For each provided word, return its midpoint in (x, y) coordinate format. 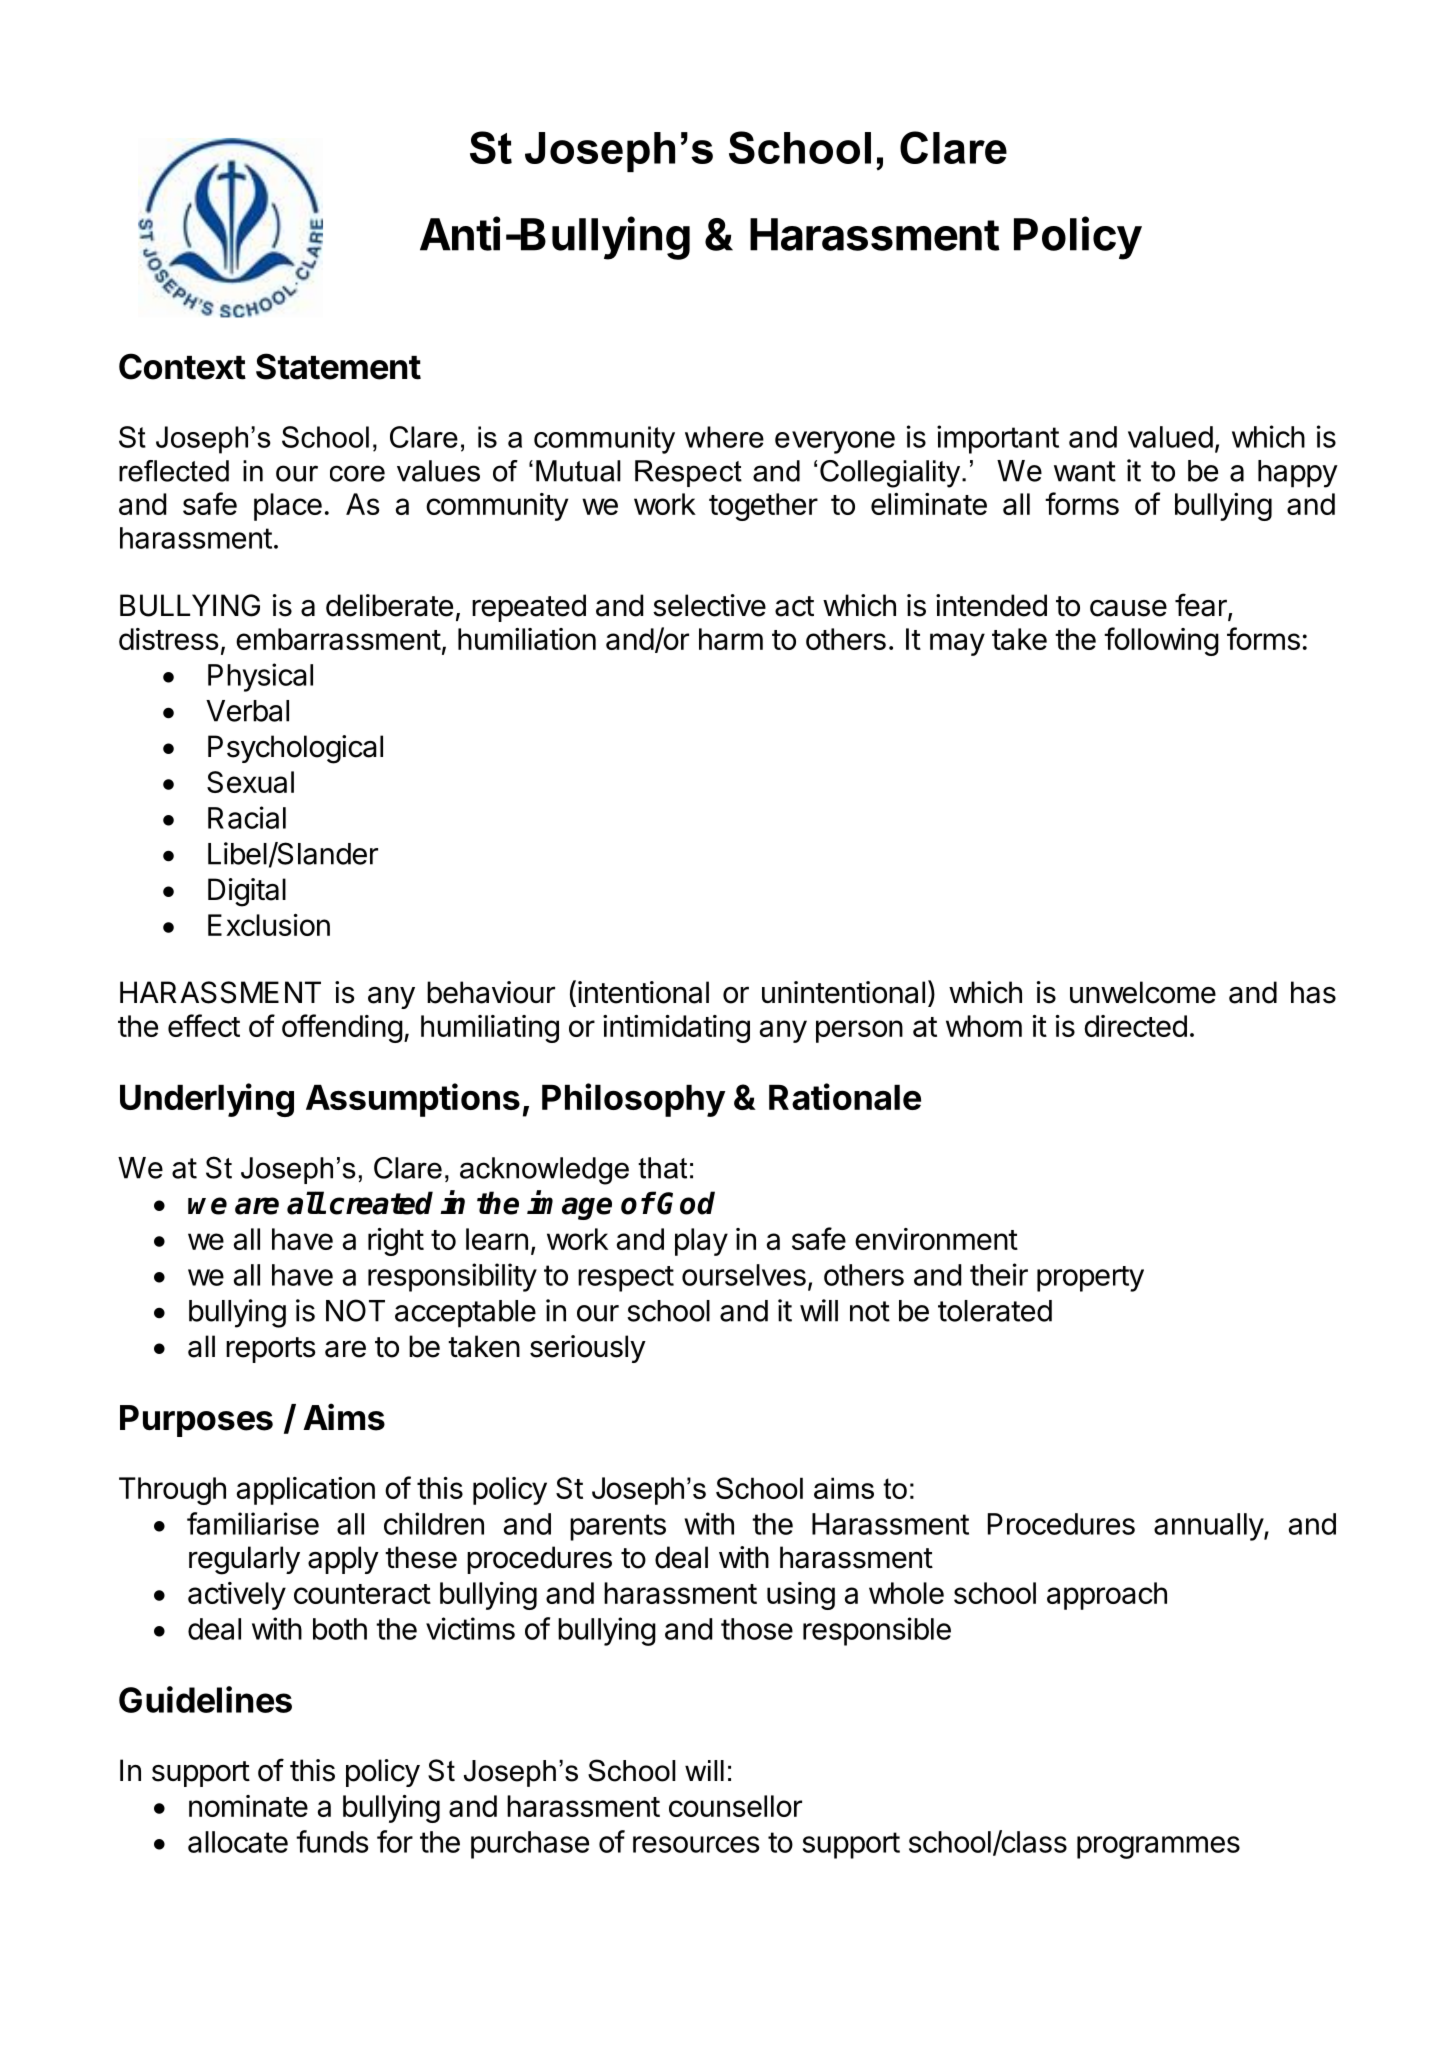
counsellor (735, 1806)
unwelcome (1143, 992)
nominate (248, 1806)
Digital (247, 892)
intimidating (676, 1029)
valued (1170, 437)
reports (271, 1350)
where (724, 437)
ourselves (744, 1275)
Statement (338, 366)
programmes (1158, 1847)
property (1090, 1279)
